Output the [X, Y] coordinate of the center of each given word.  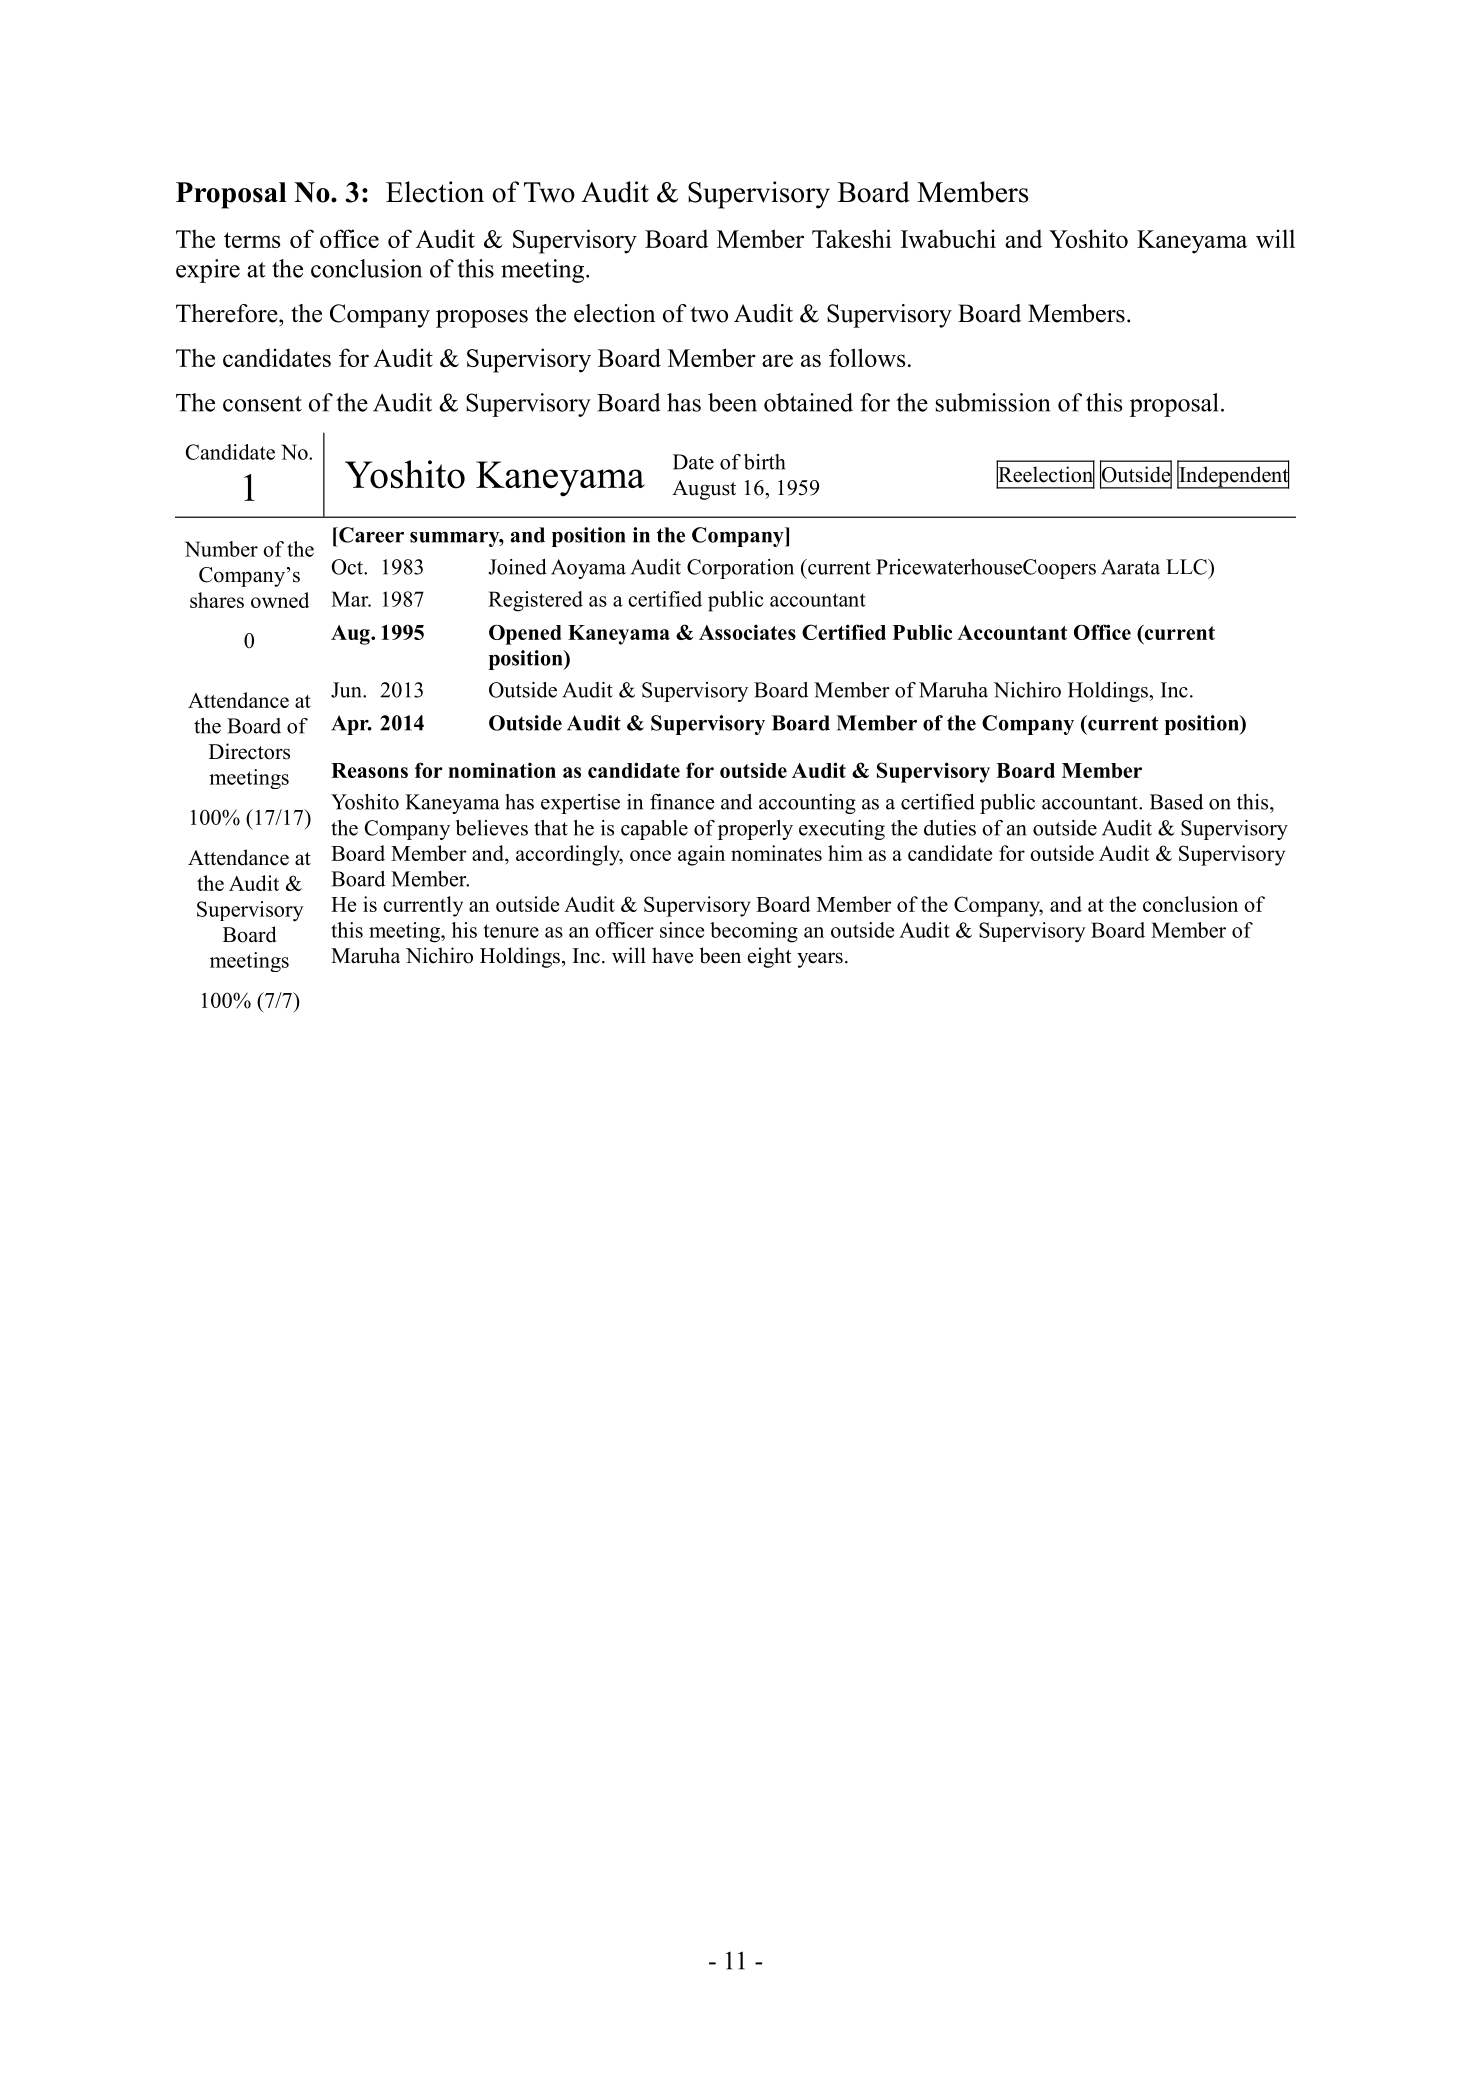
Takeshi [851, 238]
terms [252, 240]
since [682, 930]
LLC [1187, 567]
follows [867, 357]
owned [280, 600]
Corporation [740, 569]
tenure [511, 931]
